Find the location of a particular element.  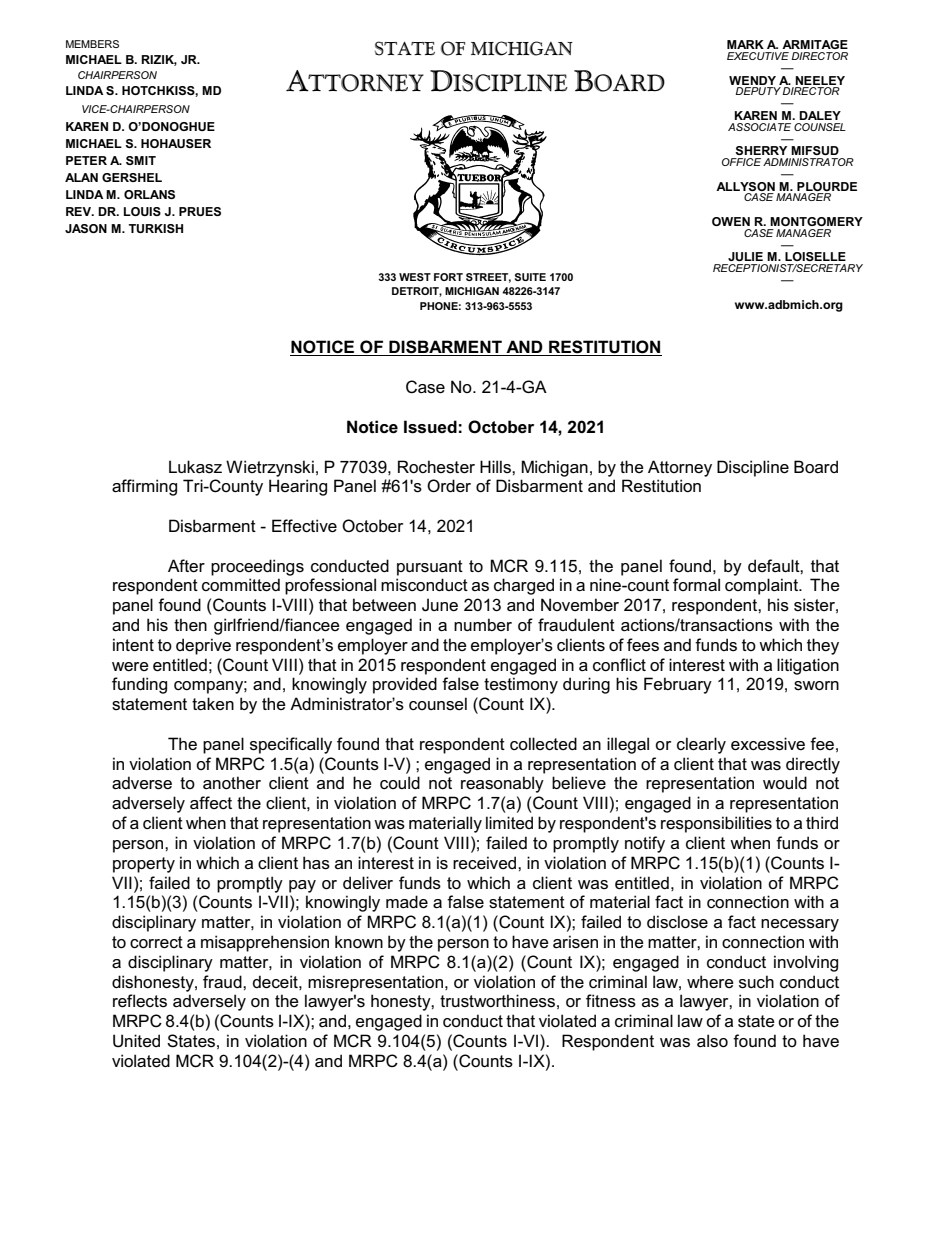

After is located at coordinates (186, 565).
